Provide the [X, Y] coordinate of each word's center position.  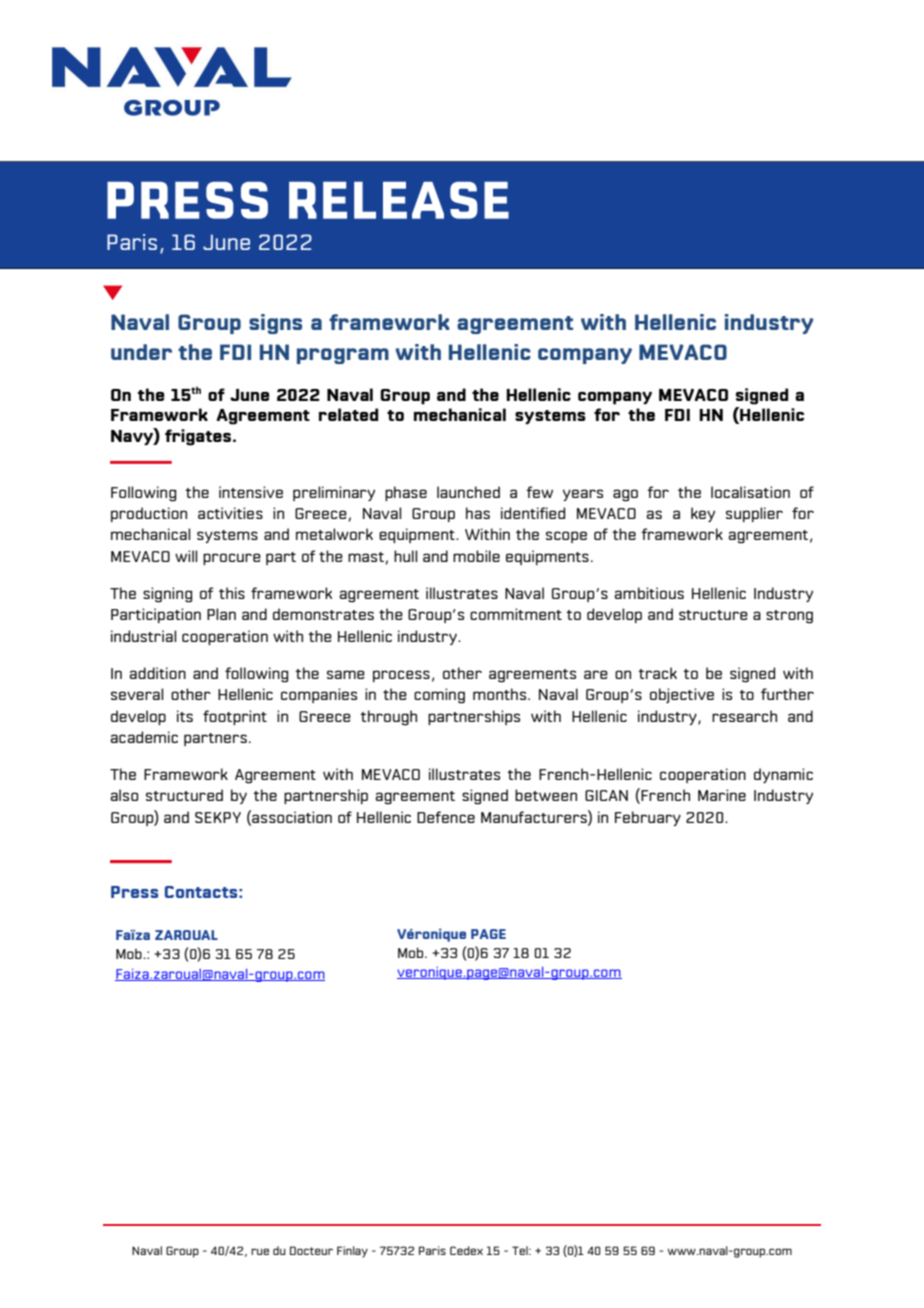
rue [260, 1251]
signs [275, 324]
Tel [521, 1250]
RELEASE [399, 200]
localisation [750, 492]
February [648, 818]
